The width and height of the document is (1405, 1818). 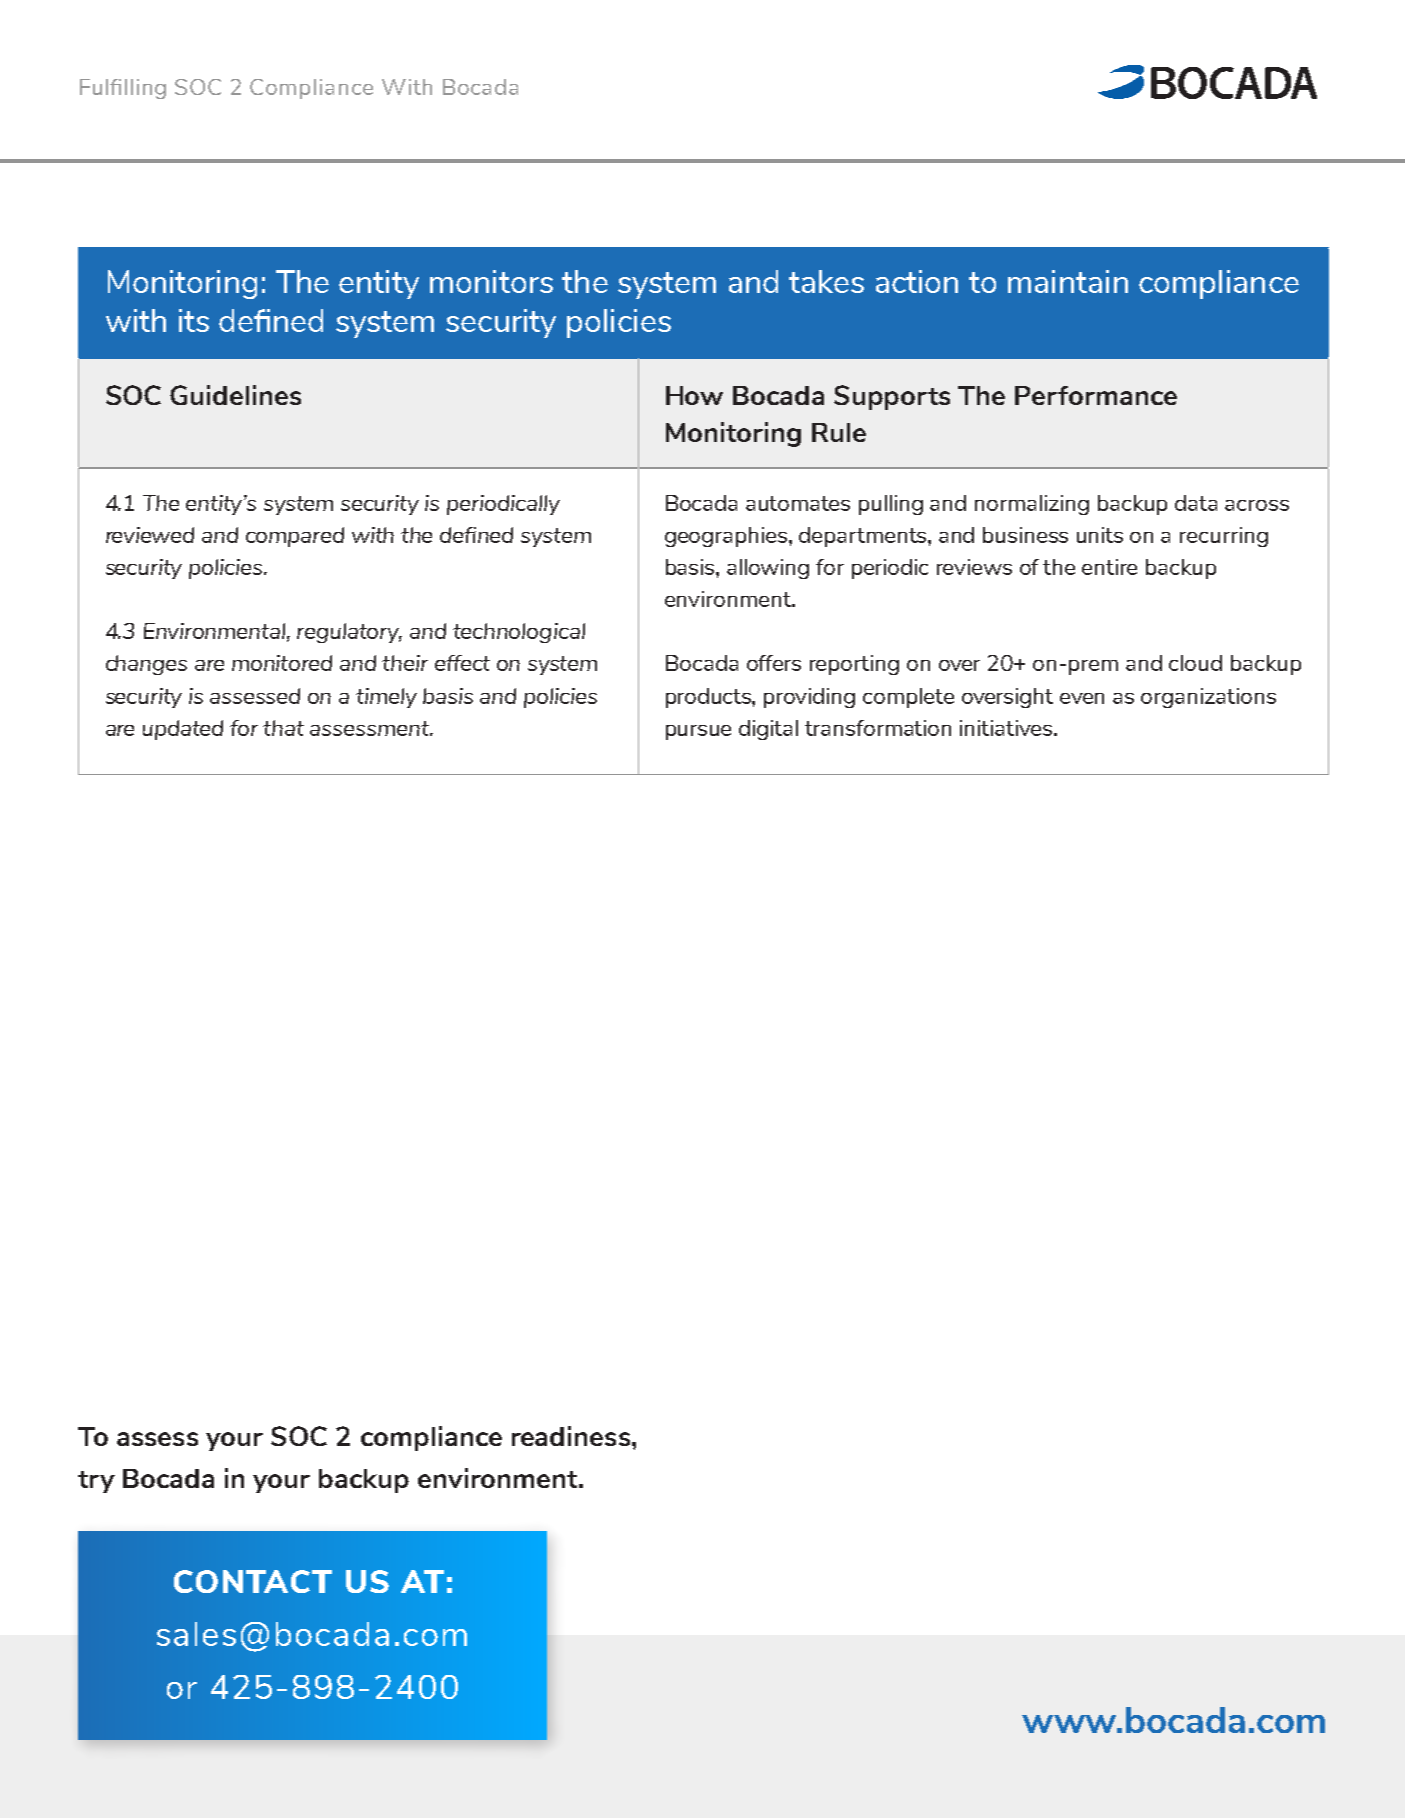 What do you see at coordinates (878, 728) in the document?
I see `transformation` at bounding box center [878, 728].
